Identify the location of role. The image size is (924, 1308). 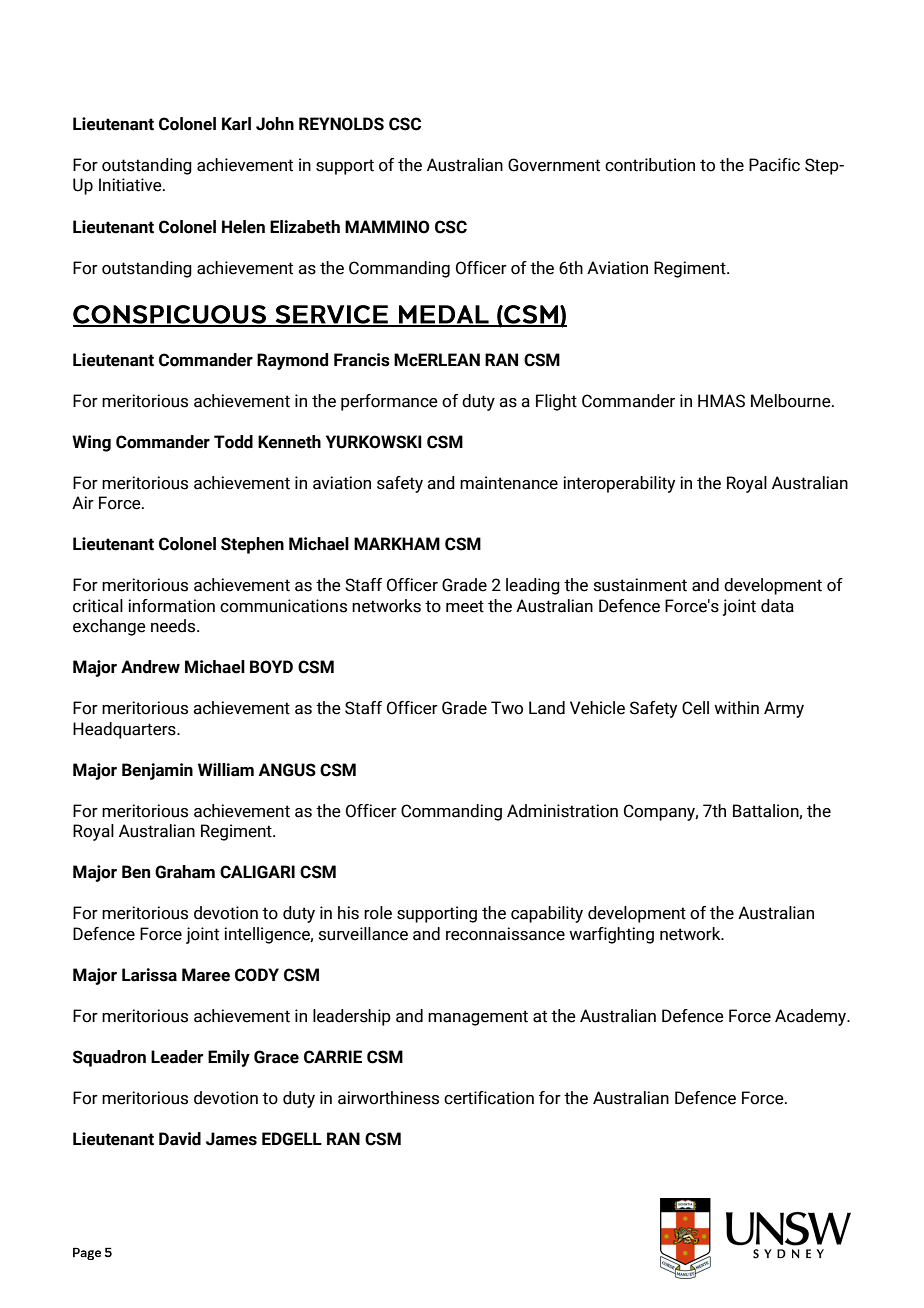
(378, 913).
